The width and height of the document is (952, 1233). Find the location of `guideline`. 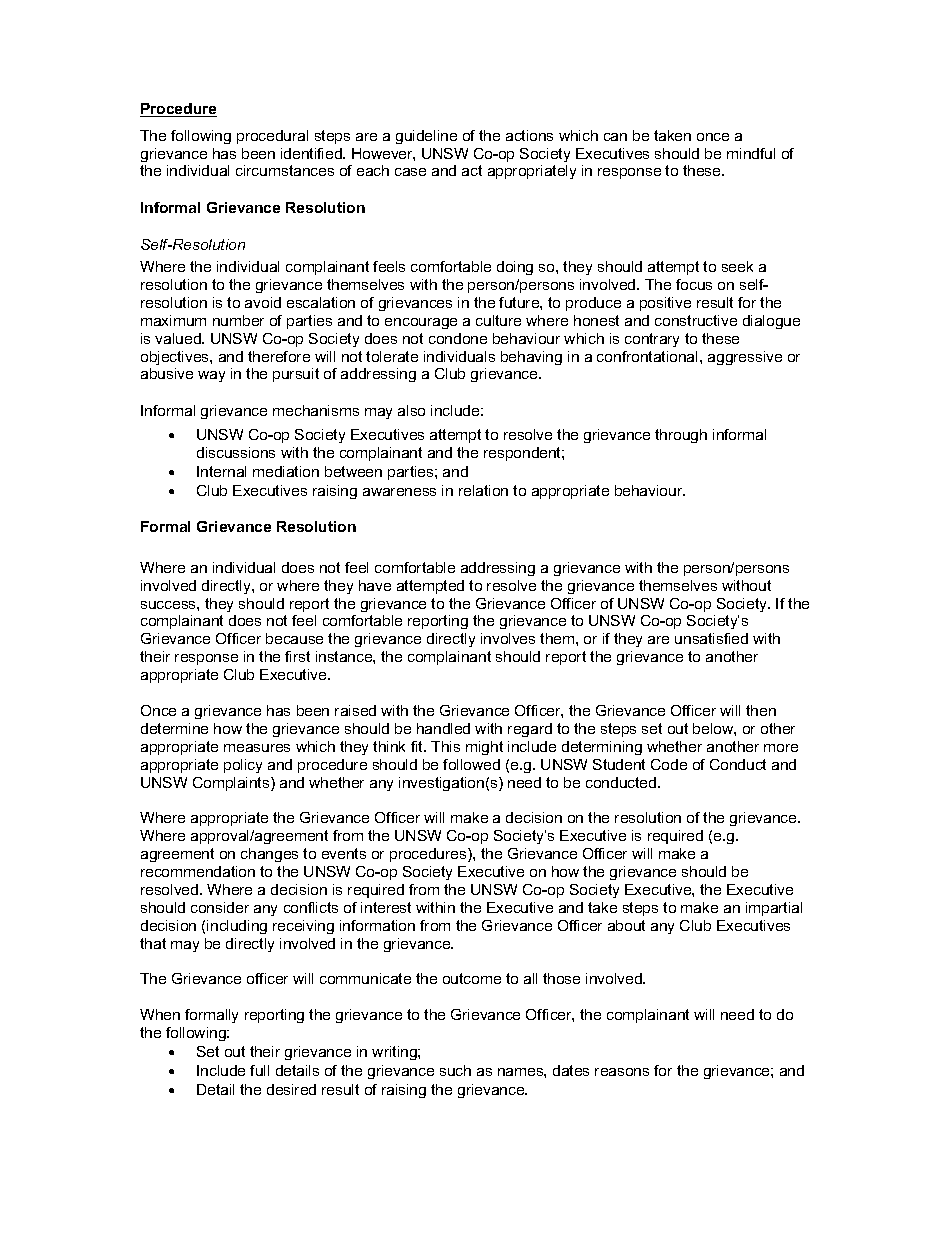

guideline is located at coordinates (426, 137).
